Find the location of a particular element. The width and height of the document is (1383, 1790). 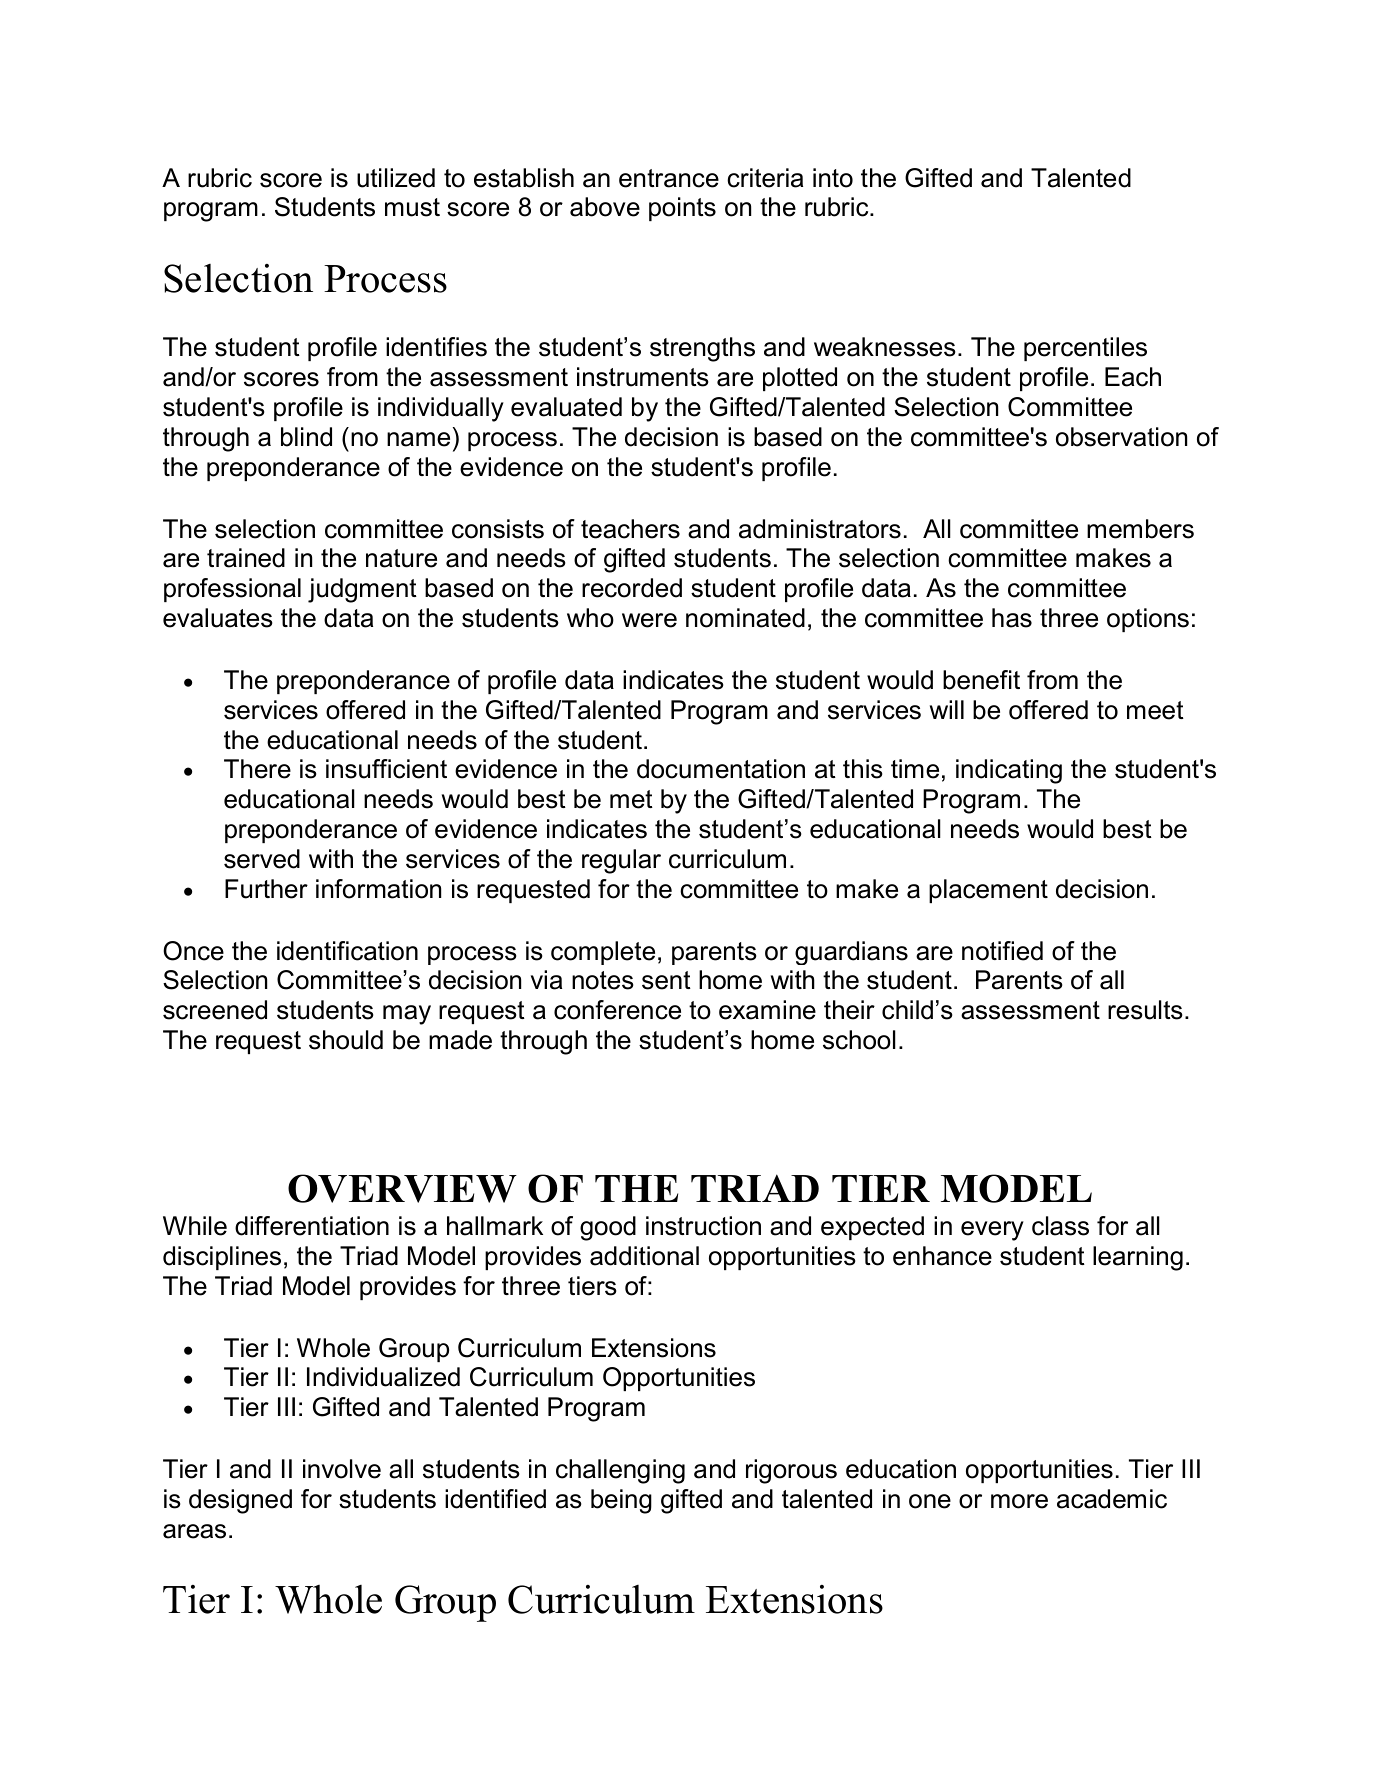

more is located at coordinates (1019, 1501).
